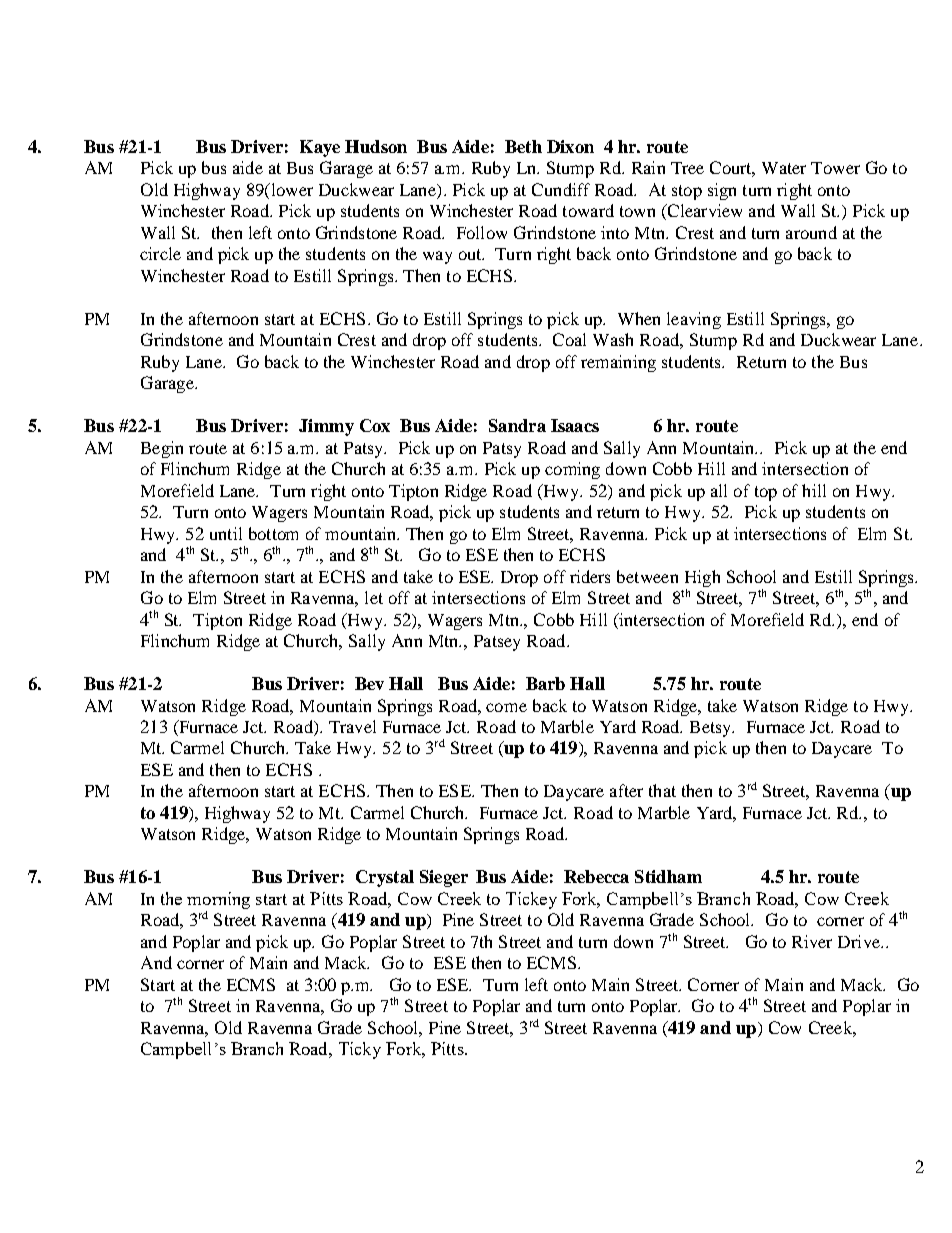 The image size is (952, 1233). I want to click on Kaye, so click(320, 148).
